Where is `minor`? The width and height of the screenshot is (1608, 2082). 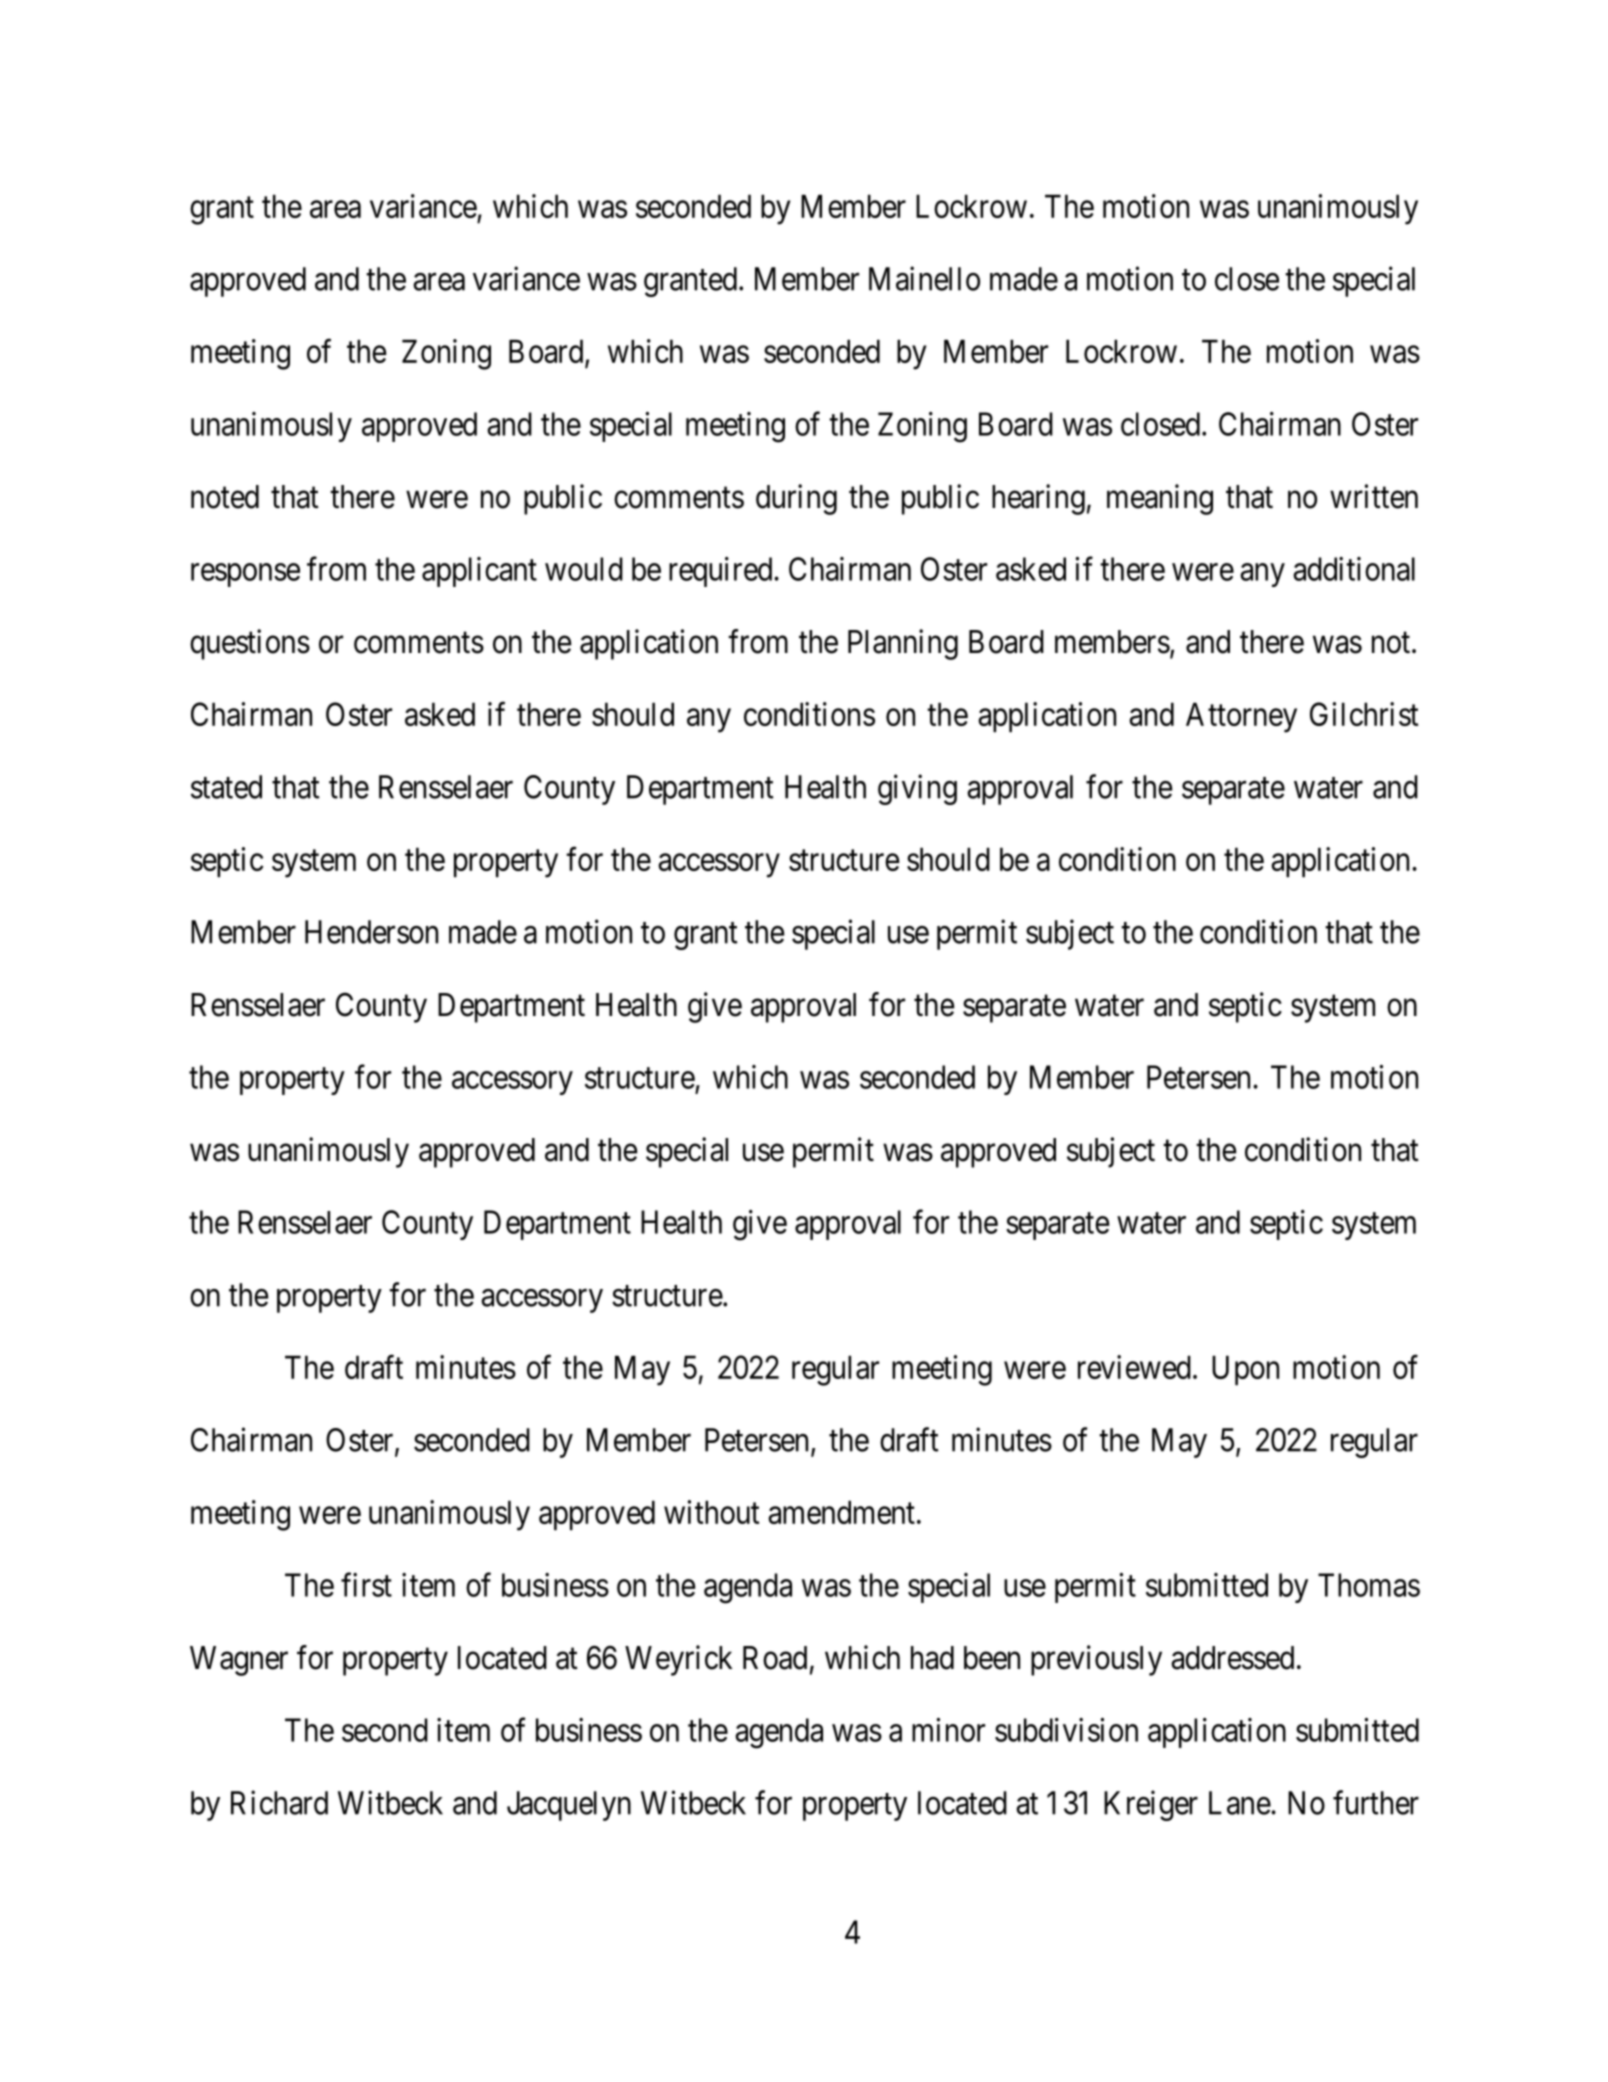
minor is located at coordinates (948, 1730).
